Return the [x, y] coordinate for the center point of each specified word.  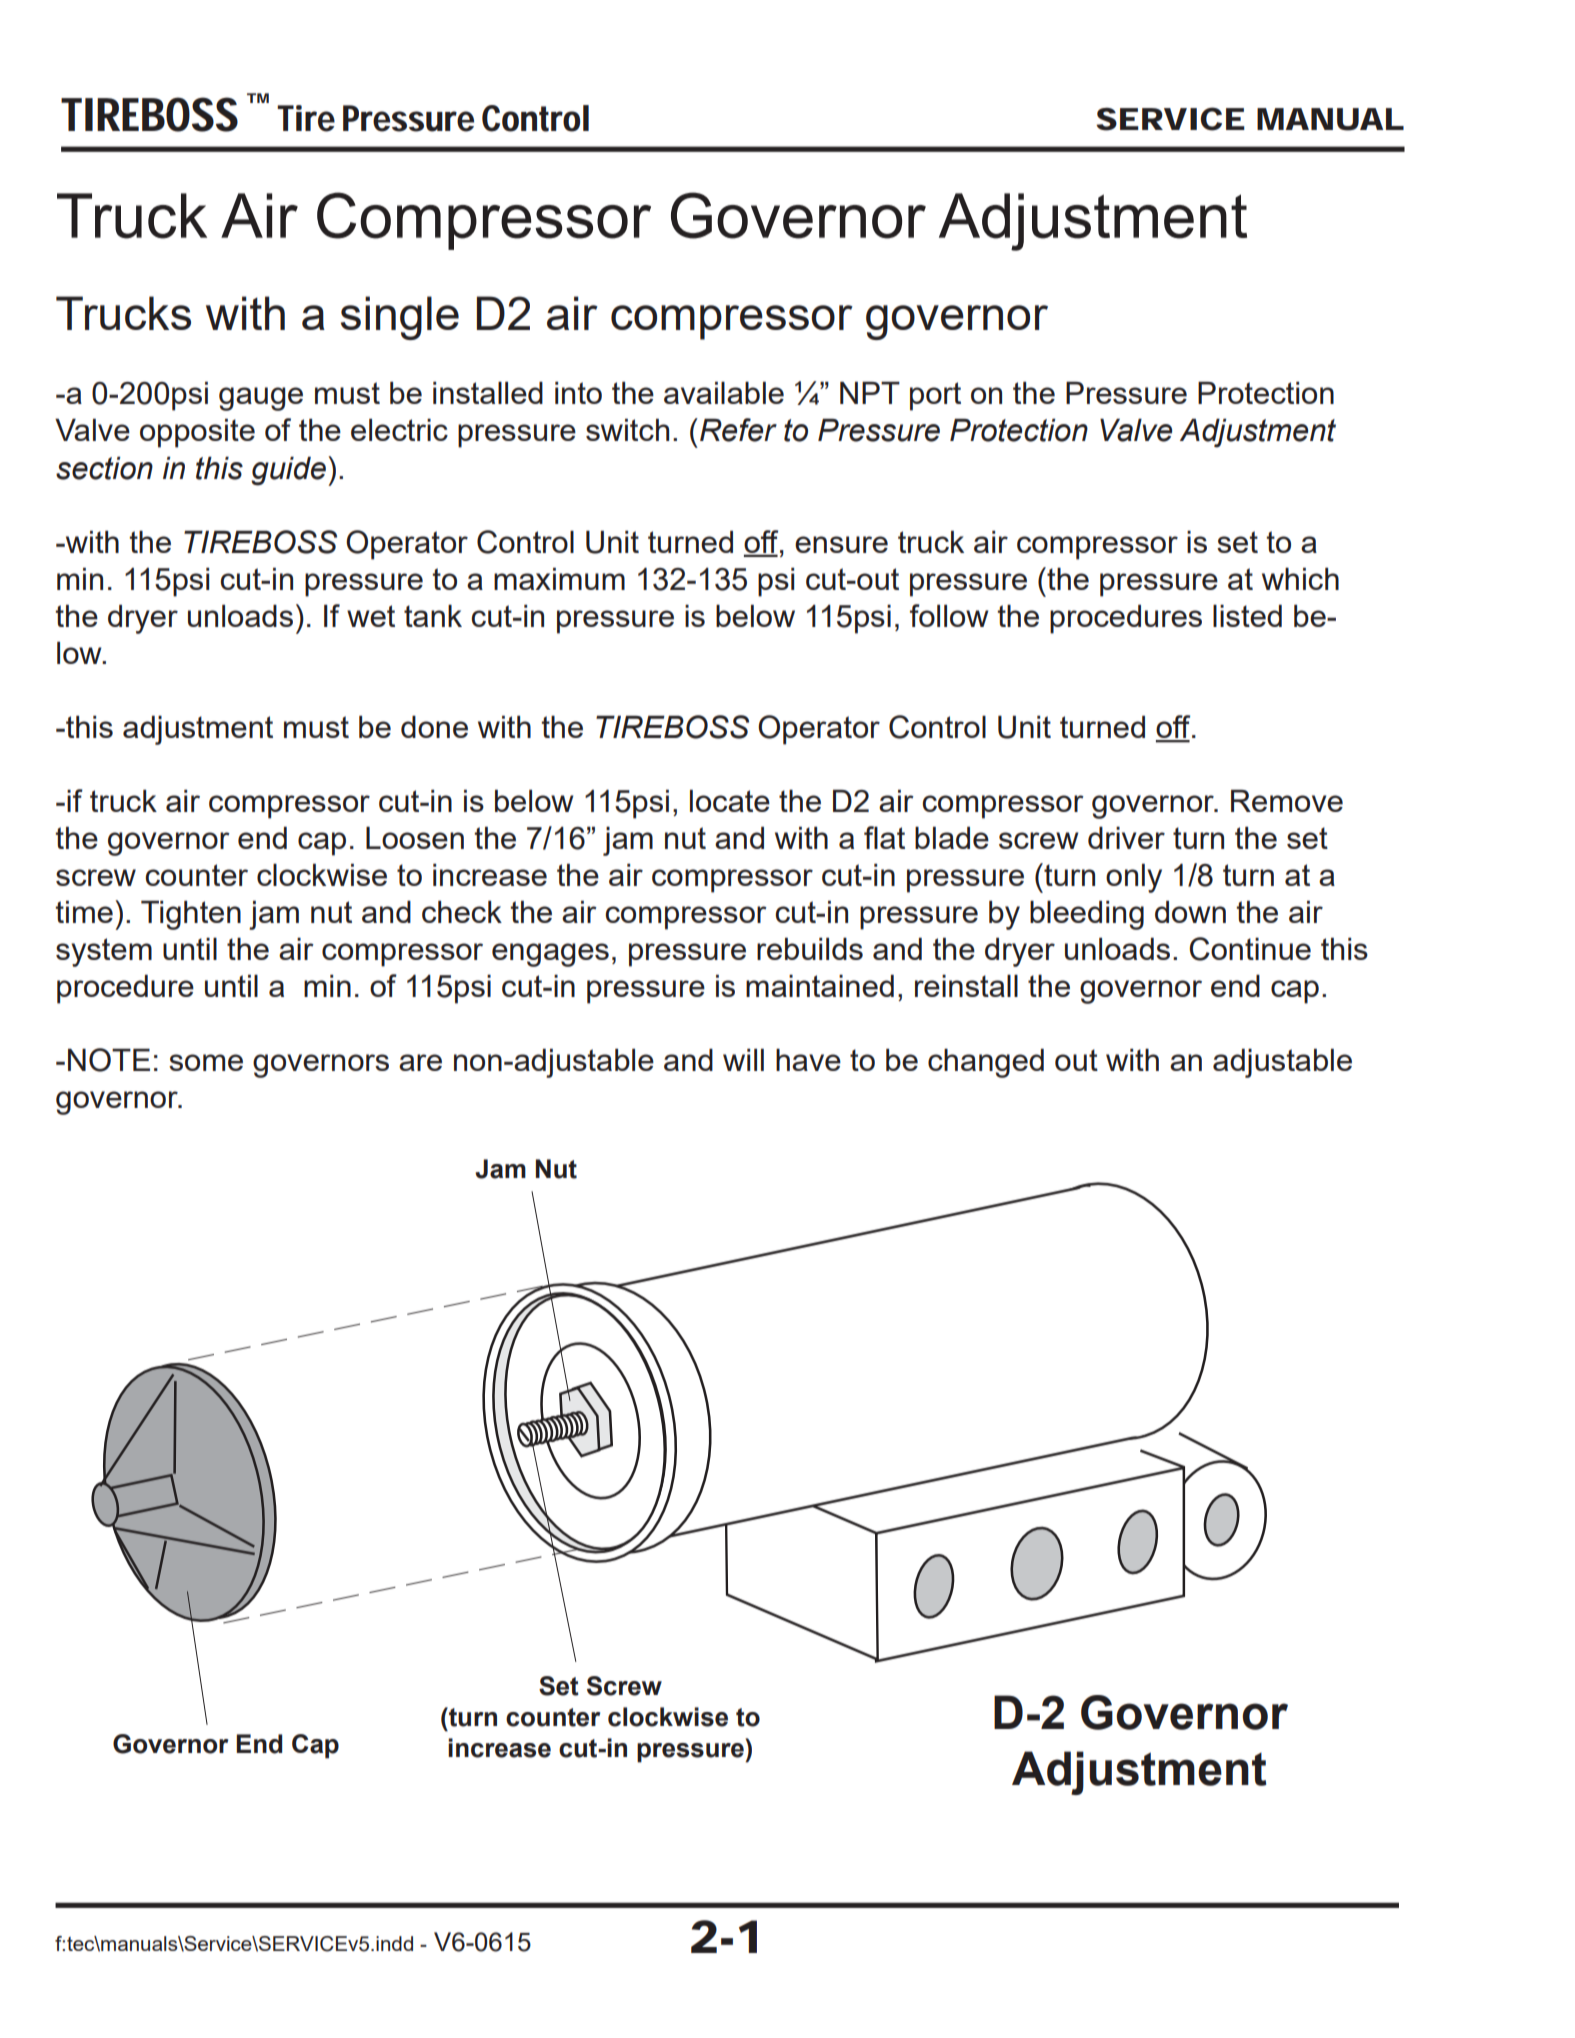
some [206, 1062]
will [743, 1059]
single [400, 318]
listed [1247, 615]
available [724, 392]
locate [730, 800]
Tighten [191, 915]
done [434, 726]
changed [986, 1063]
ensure [841, 544]
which [1300, 578]
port [935, 396]
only [1134, 878]
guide [290, 471]
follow [949, 615]
